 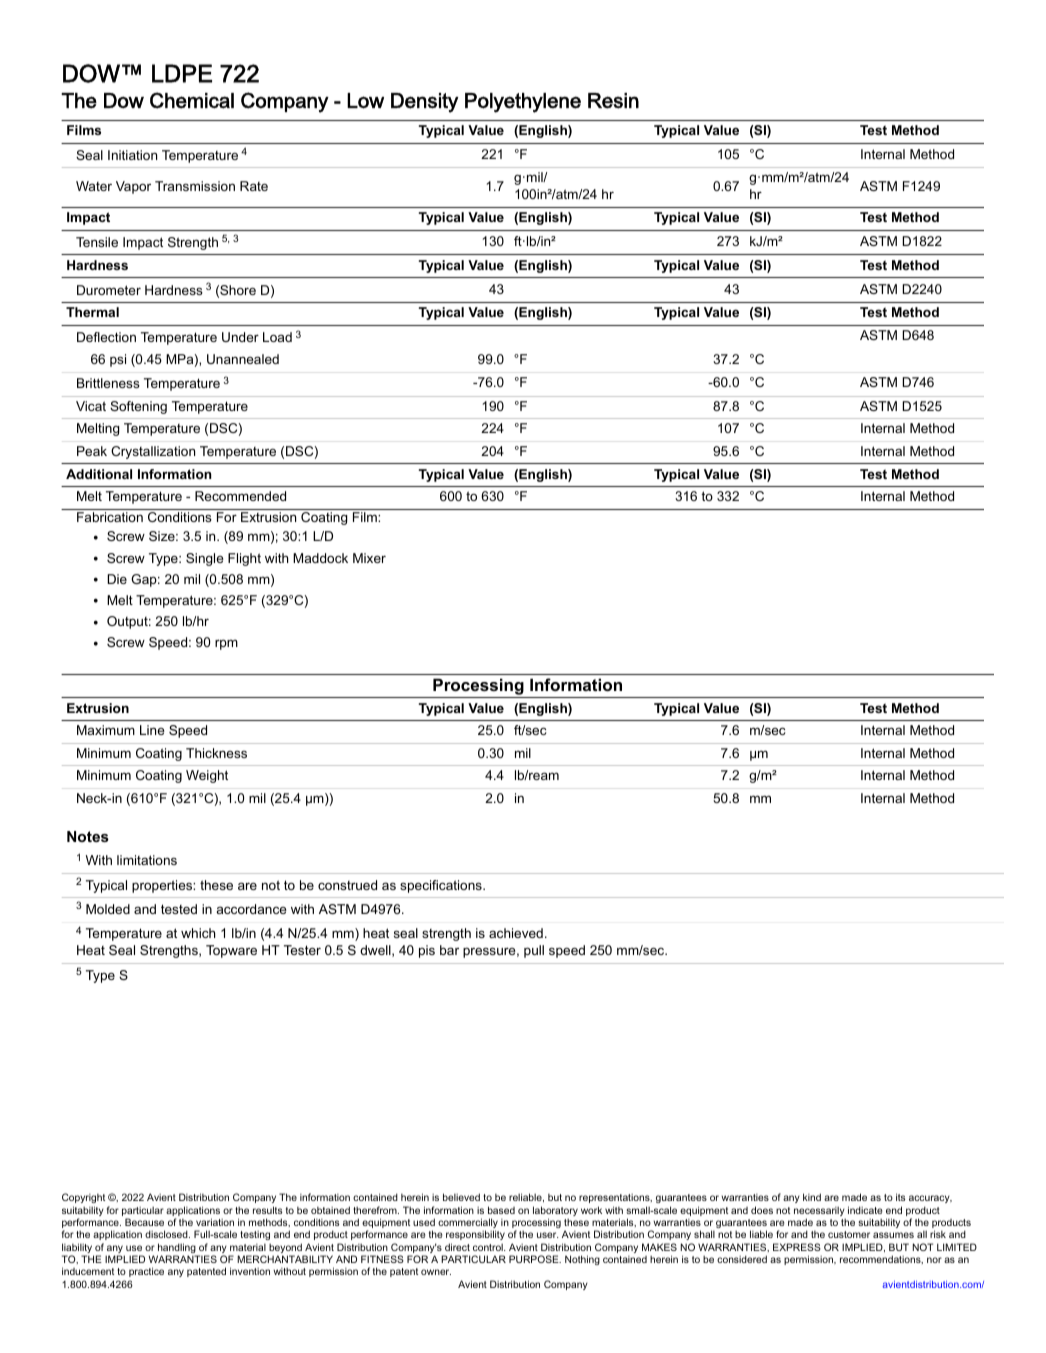 What do you see at coordinates (369, 558) in the screenshot?
I see `Mixer` at bounding box center [369, 558].
